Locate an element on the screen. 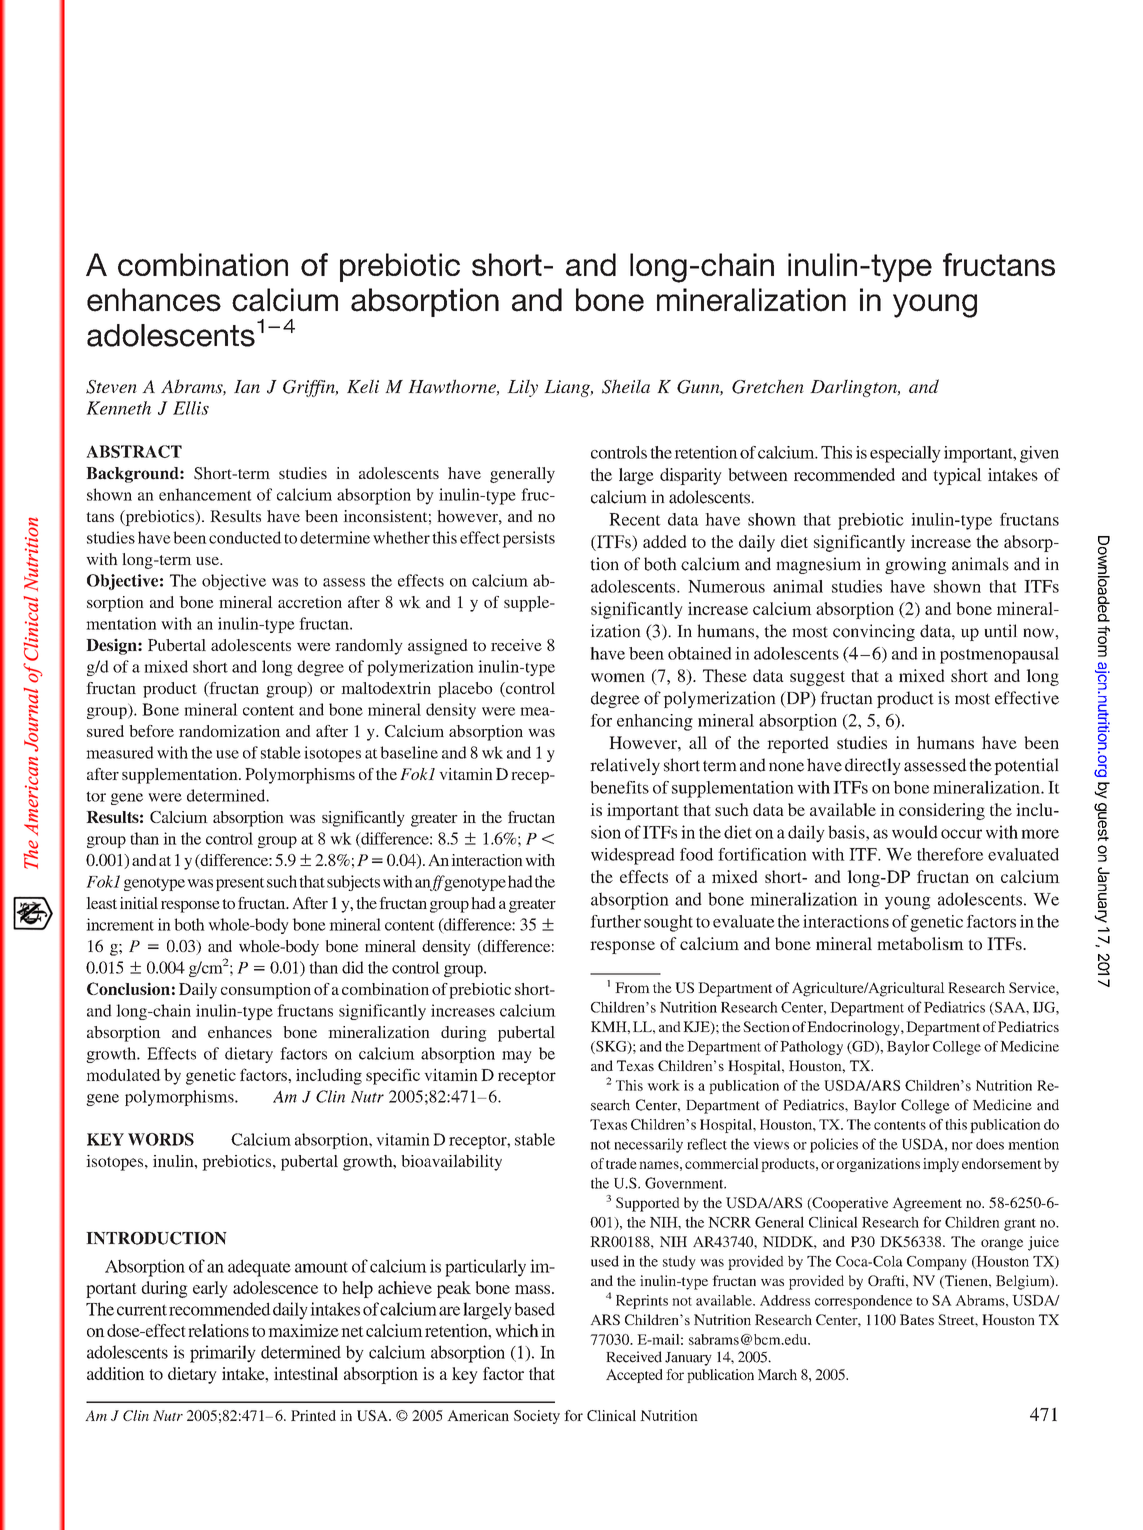  Ellis is located at coordinates (191, 408).
